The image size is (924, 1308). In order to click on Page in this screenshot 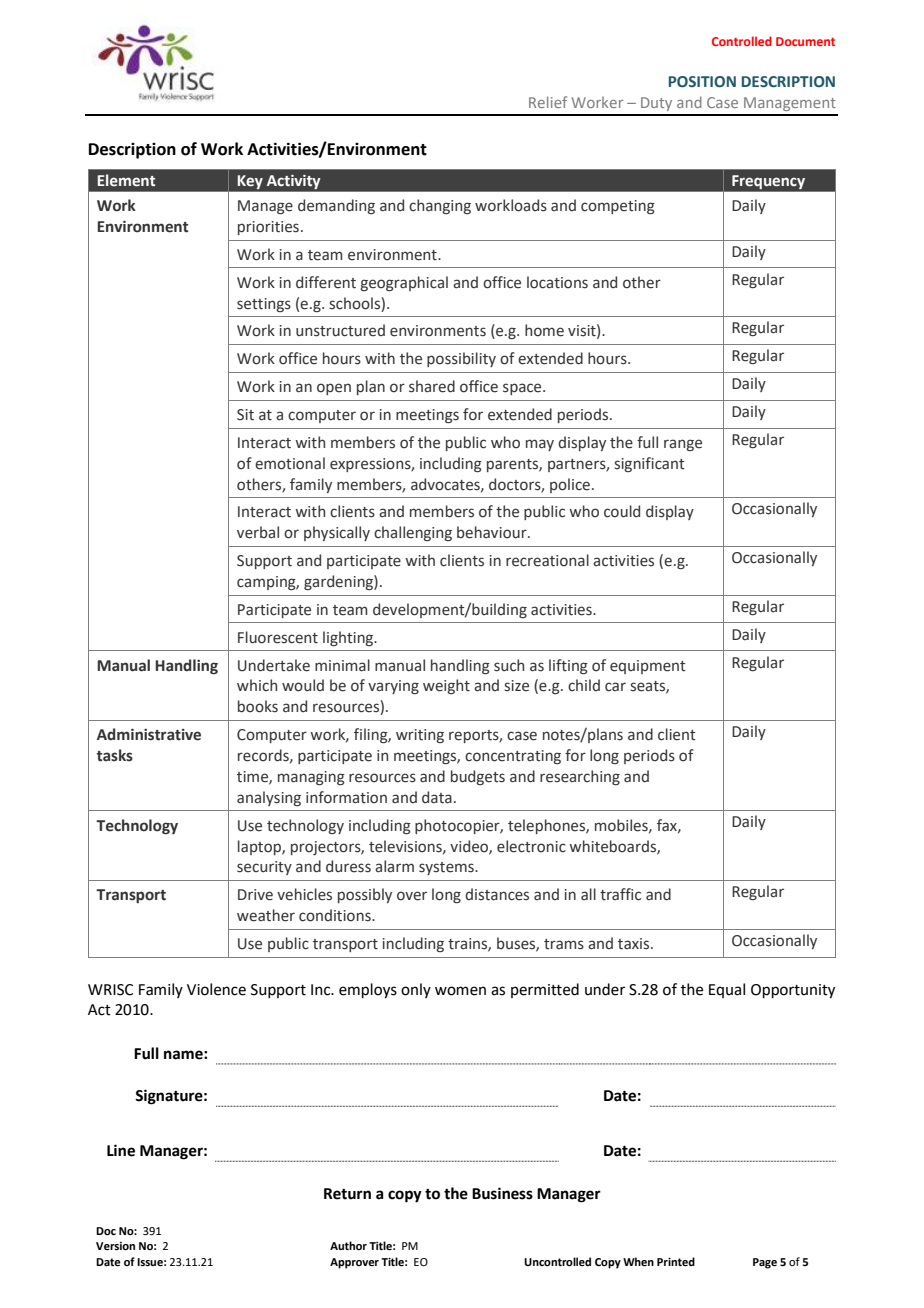, I will do `click(765, 1263)`.
